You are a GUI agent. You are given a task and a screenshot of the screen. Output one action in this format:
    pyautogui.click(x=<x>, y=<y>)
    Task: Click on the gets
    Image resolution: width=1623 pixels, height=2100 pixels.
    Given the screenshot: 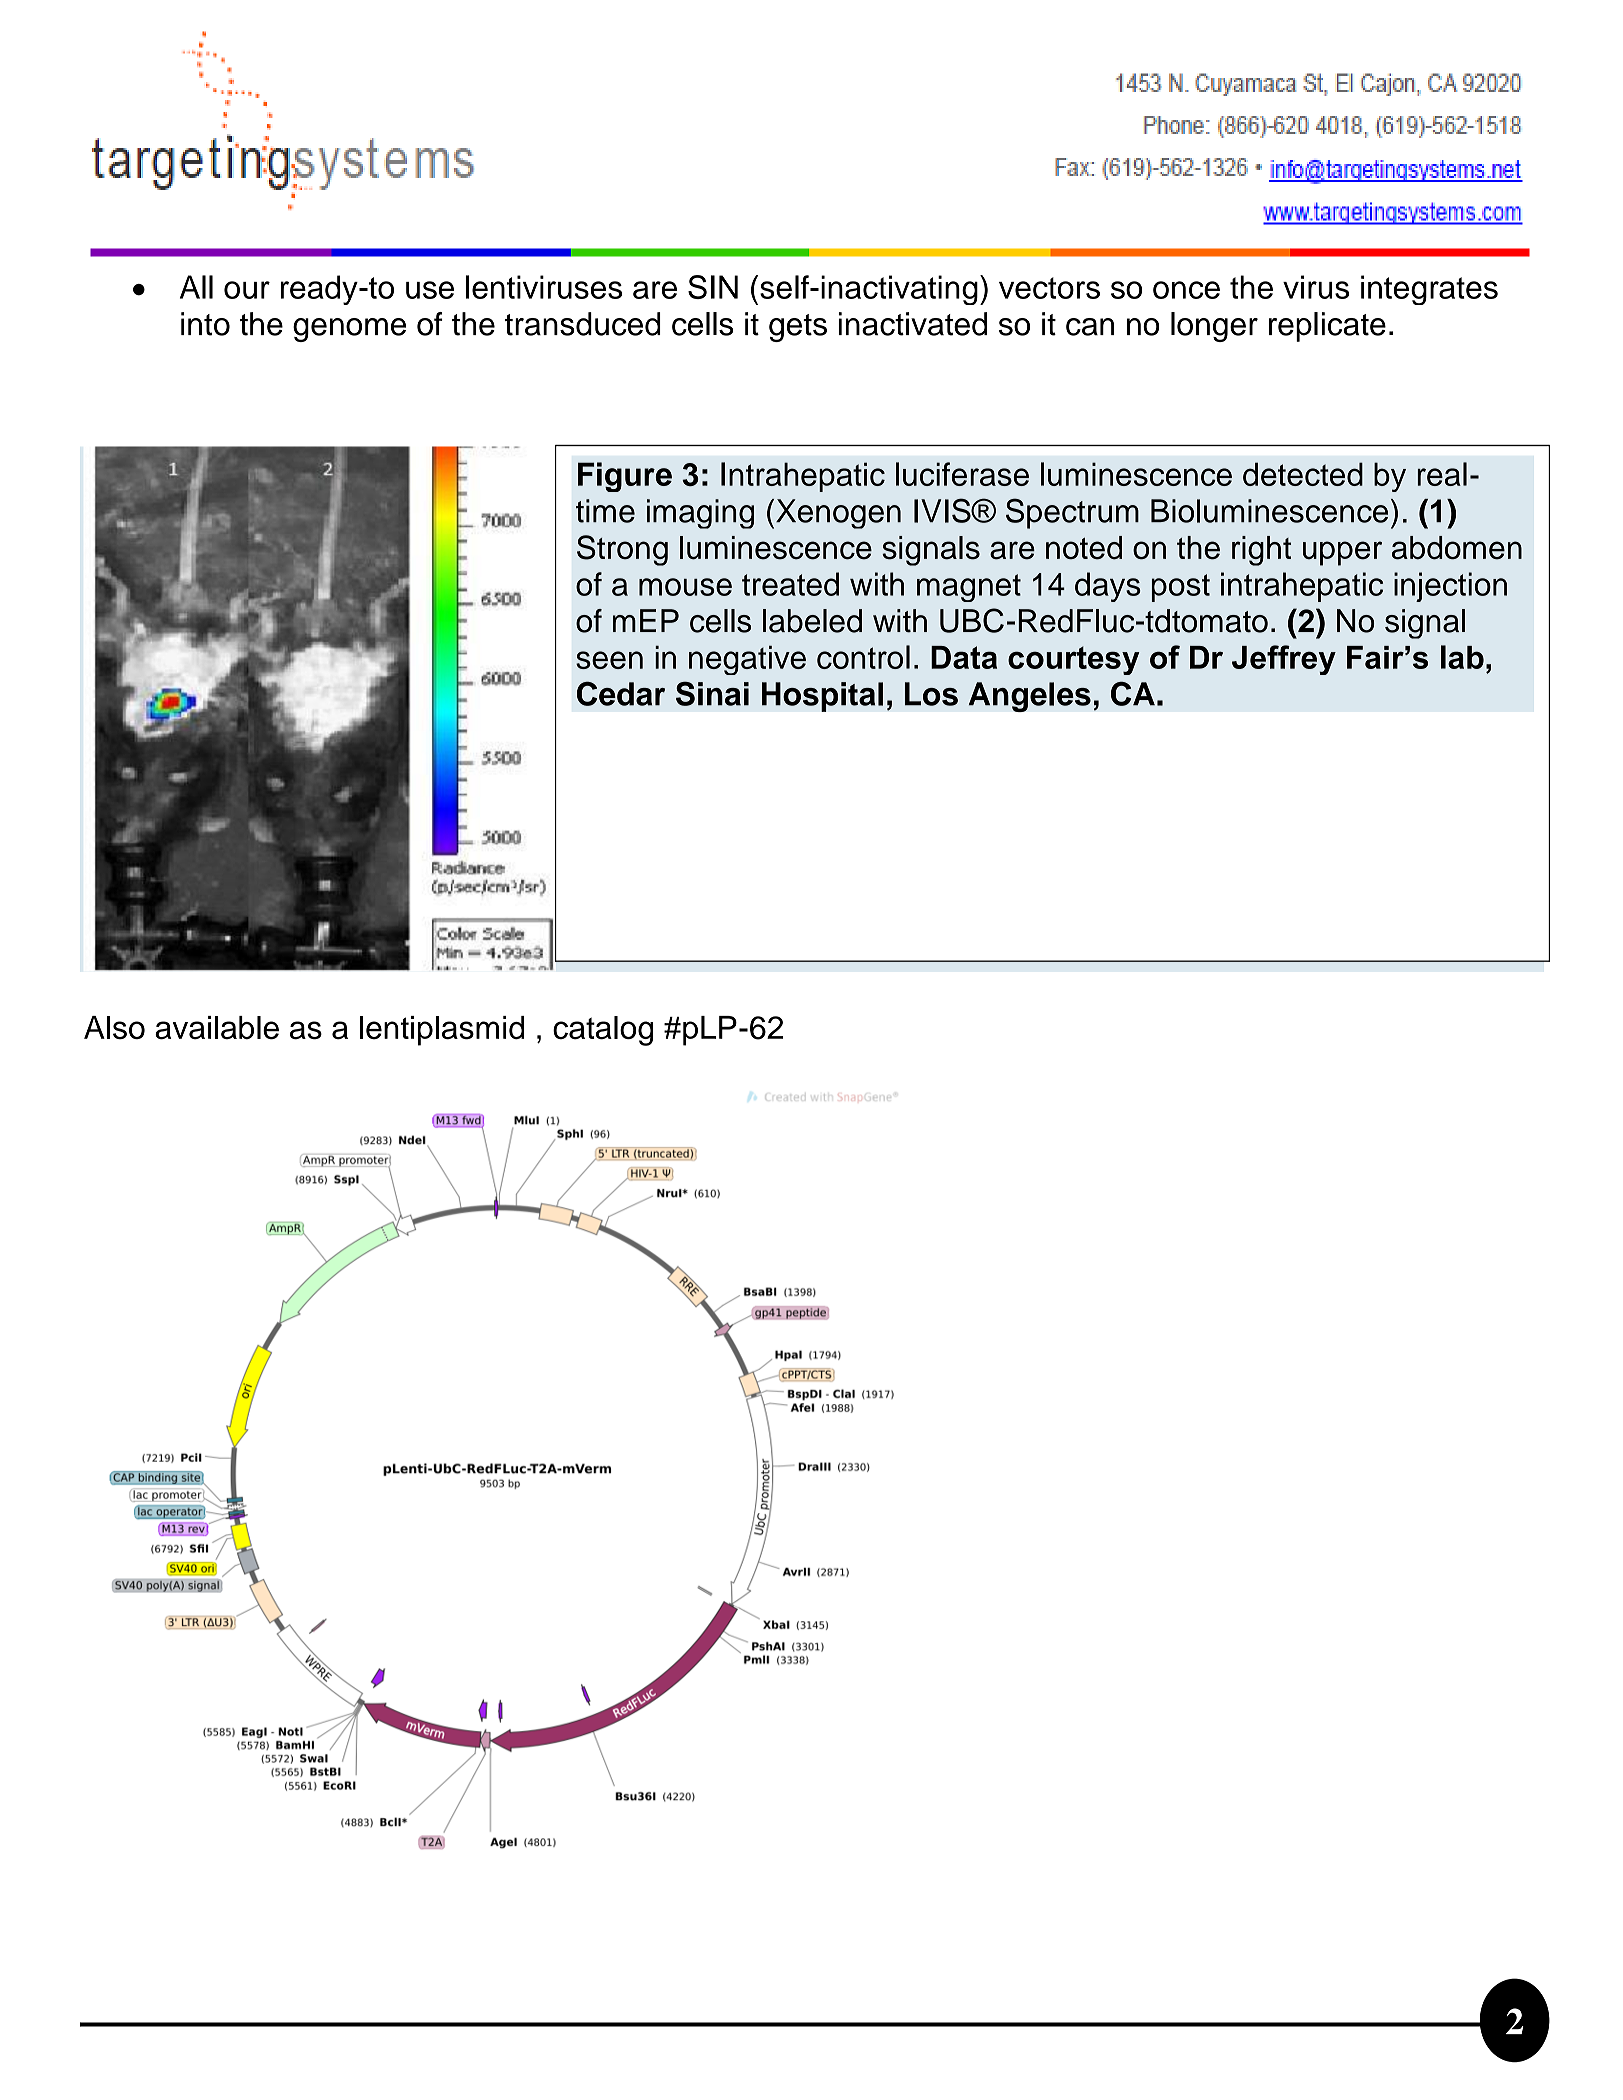 What is the action you would take?
    pyautogui.click(x=798, y=328)
